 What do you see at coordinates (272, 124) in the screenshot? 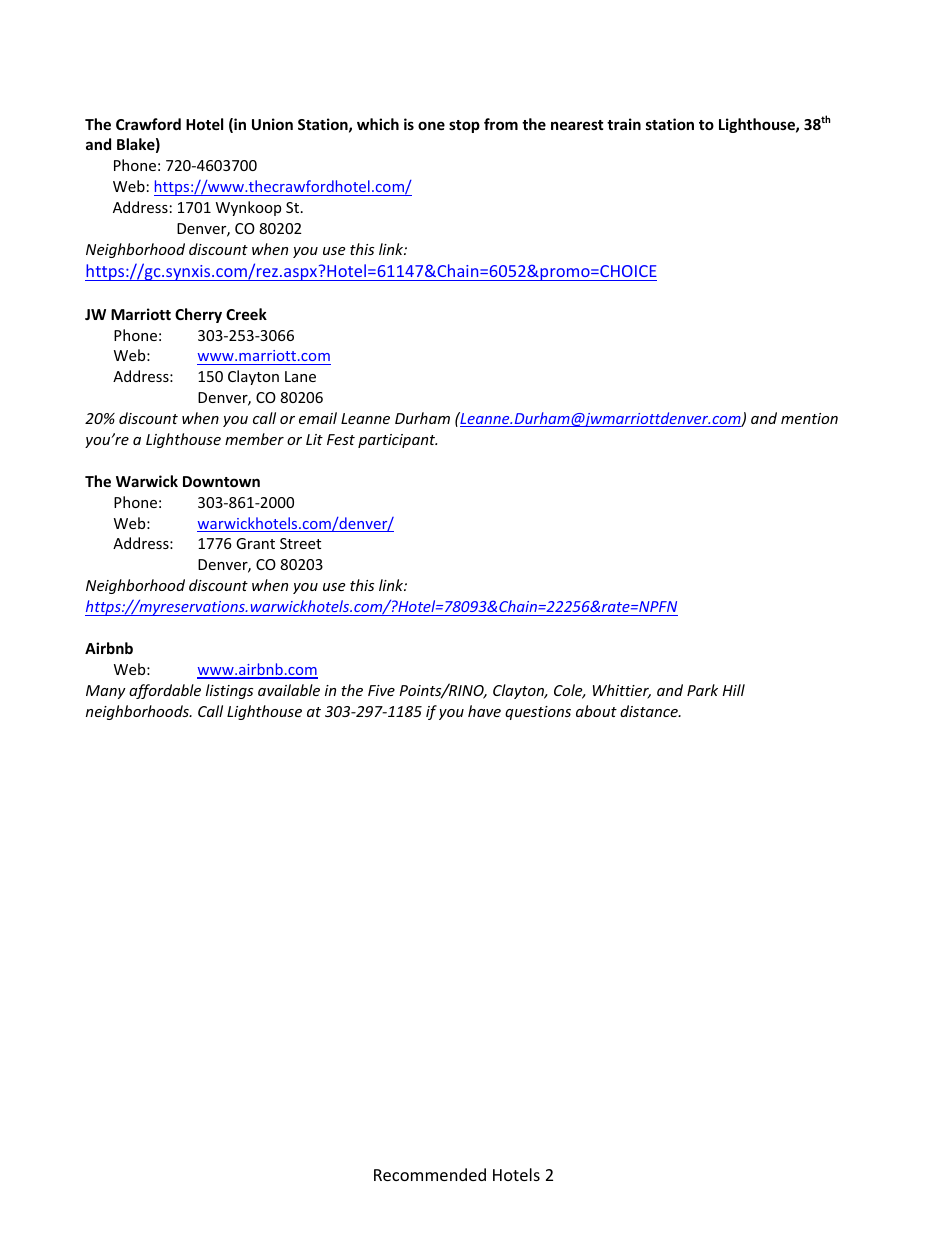
I see `Union` at bounding box center [272, 124].
